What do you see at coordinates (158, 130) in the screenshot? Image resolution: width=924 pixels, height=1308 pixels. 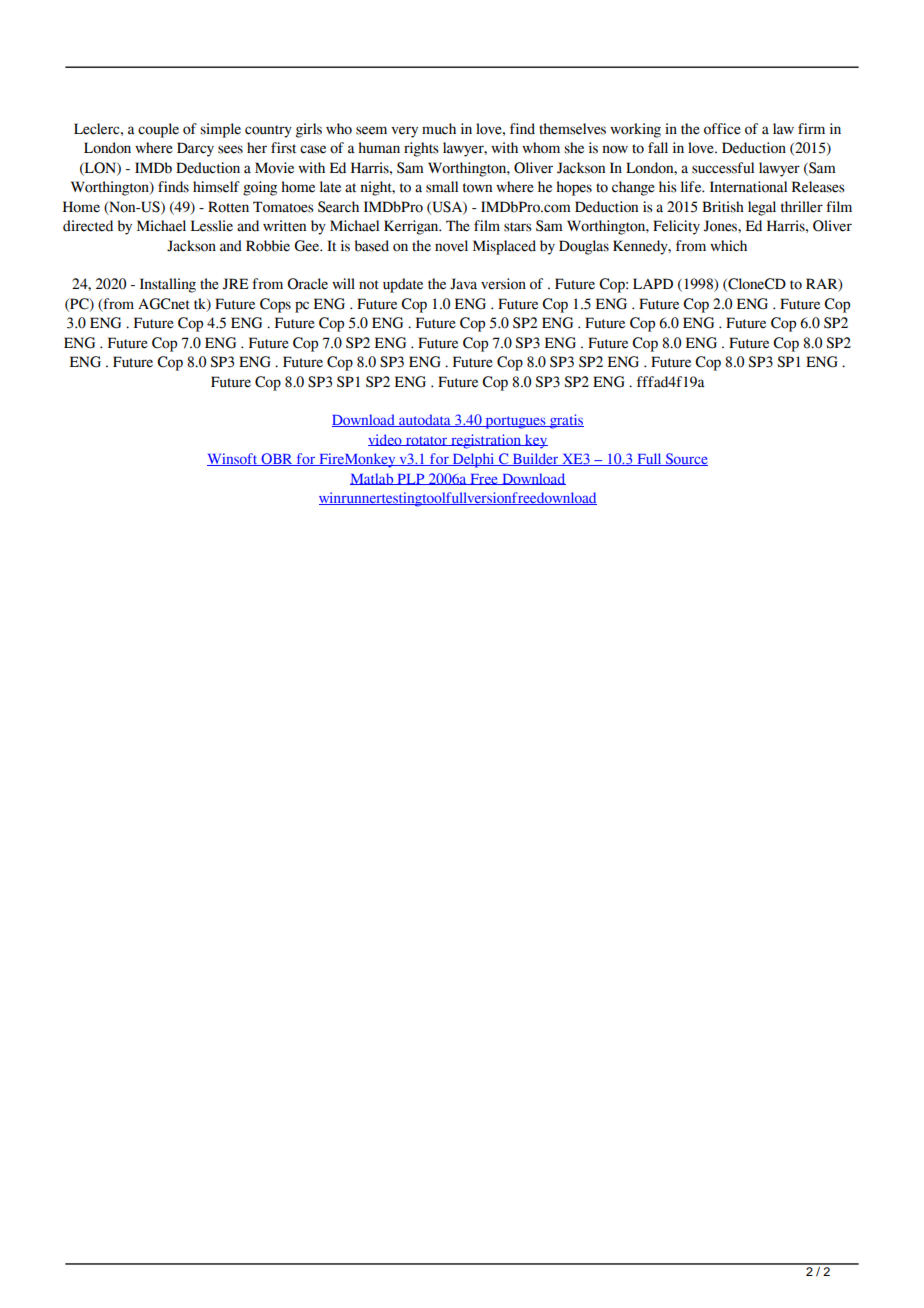 I see `couple` at bounding box center [158, 130].
